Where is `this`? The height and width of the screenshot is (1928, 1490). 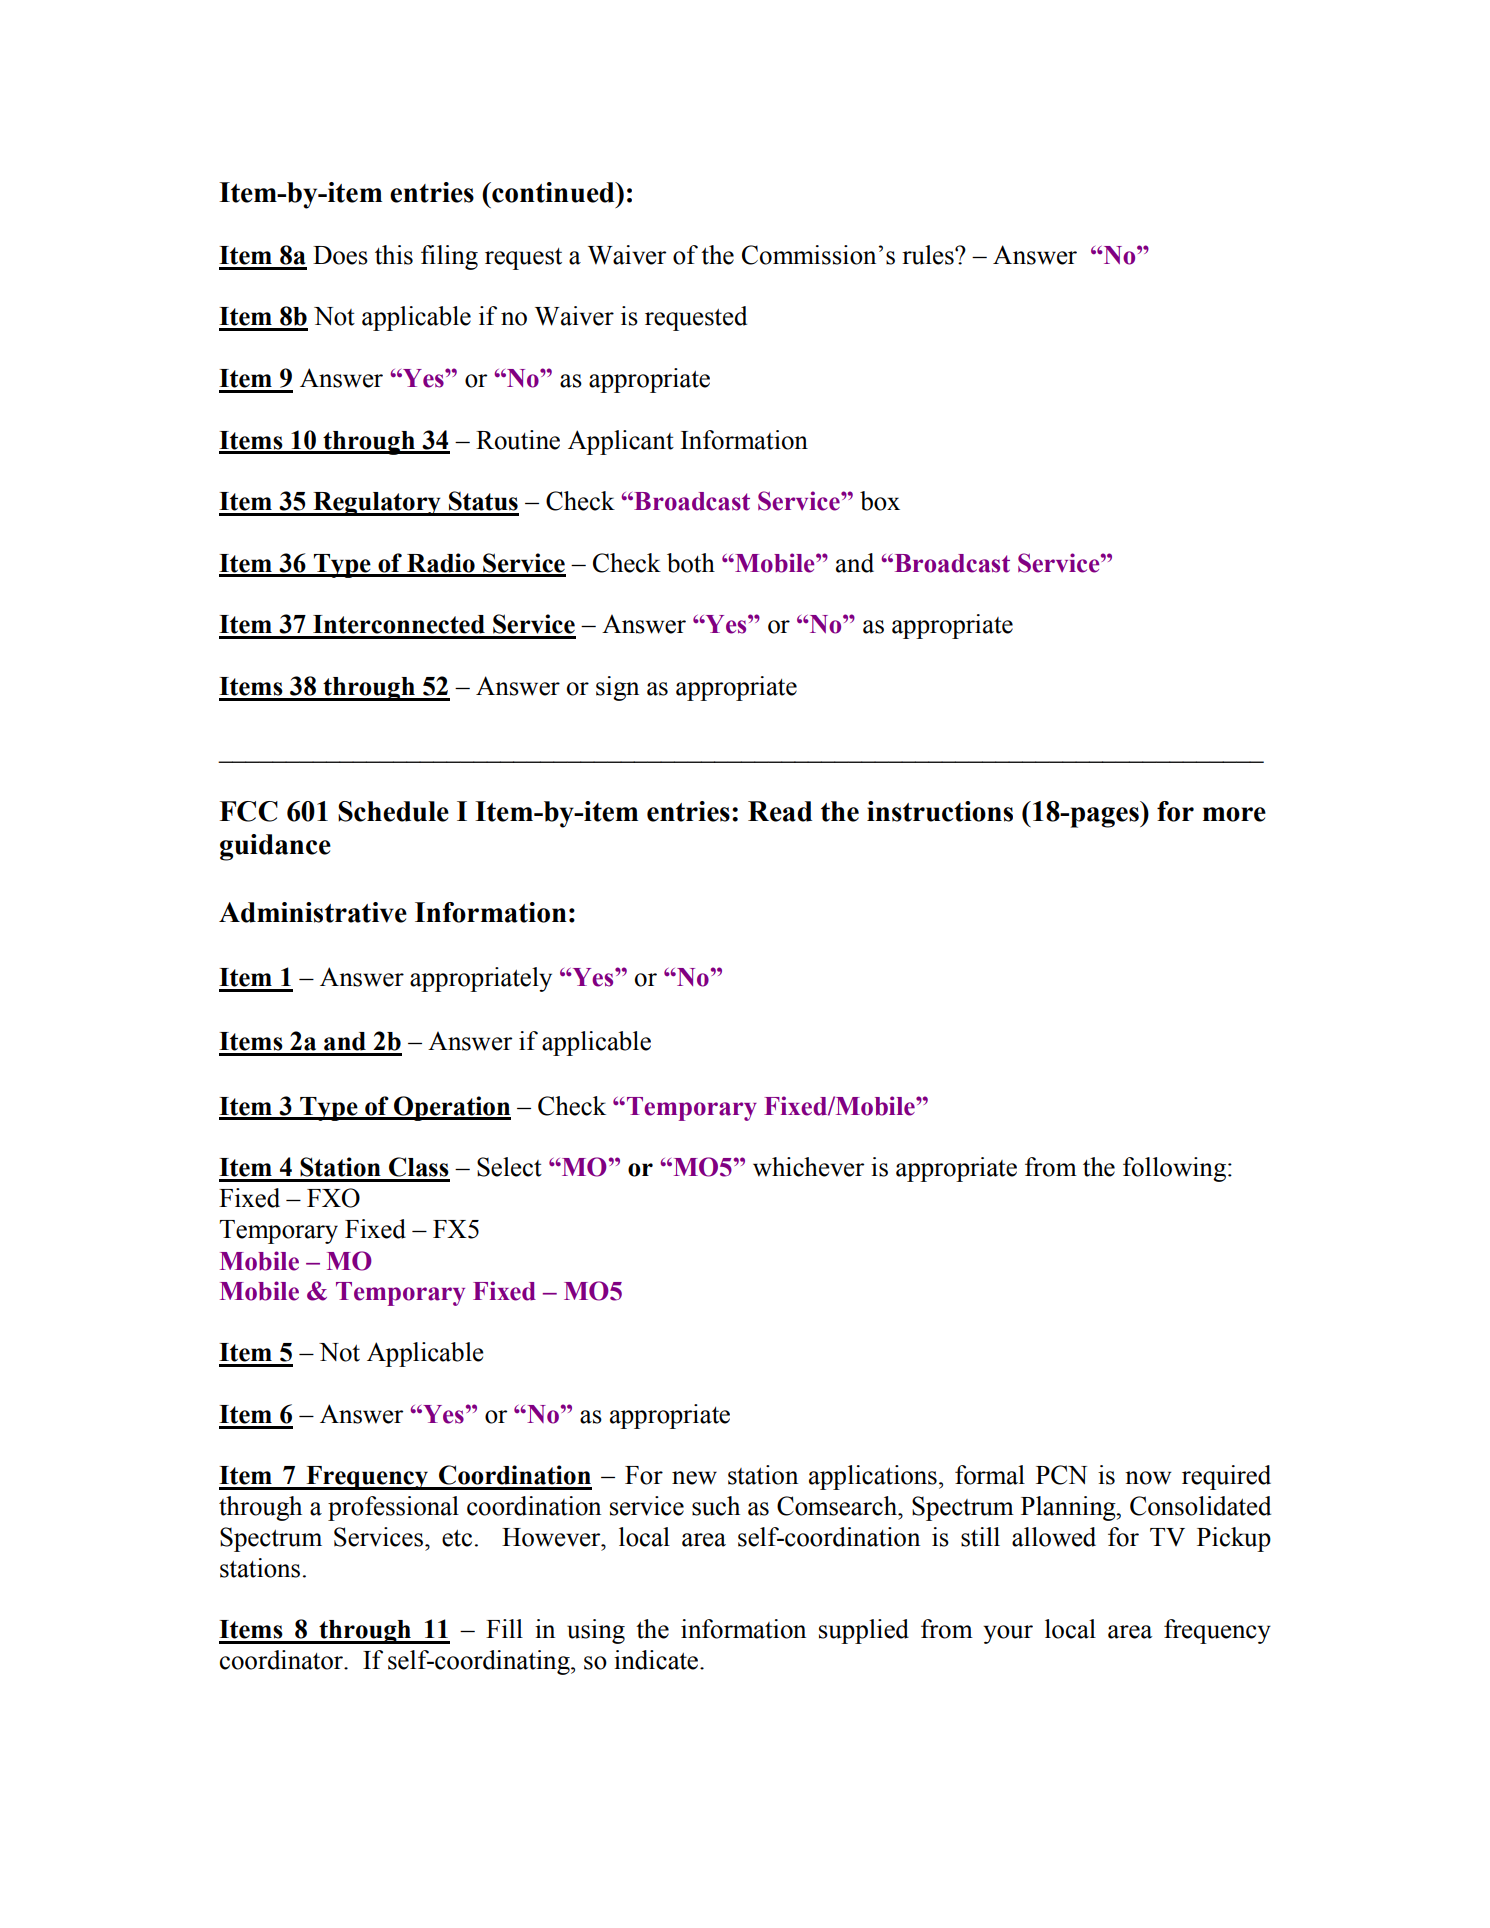 this is located at coordinates (394, 255).
